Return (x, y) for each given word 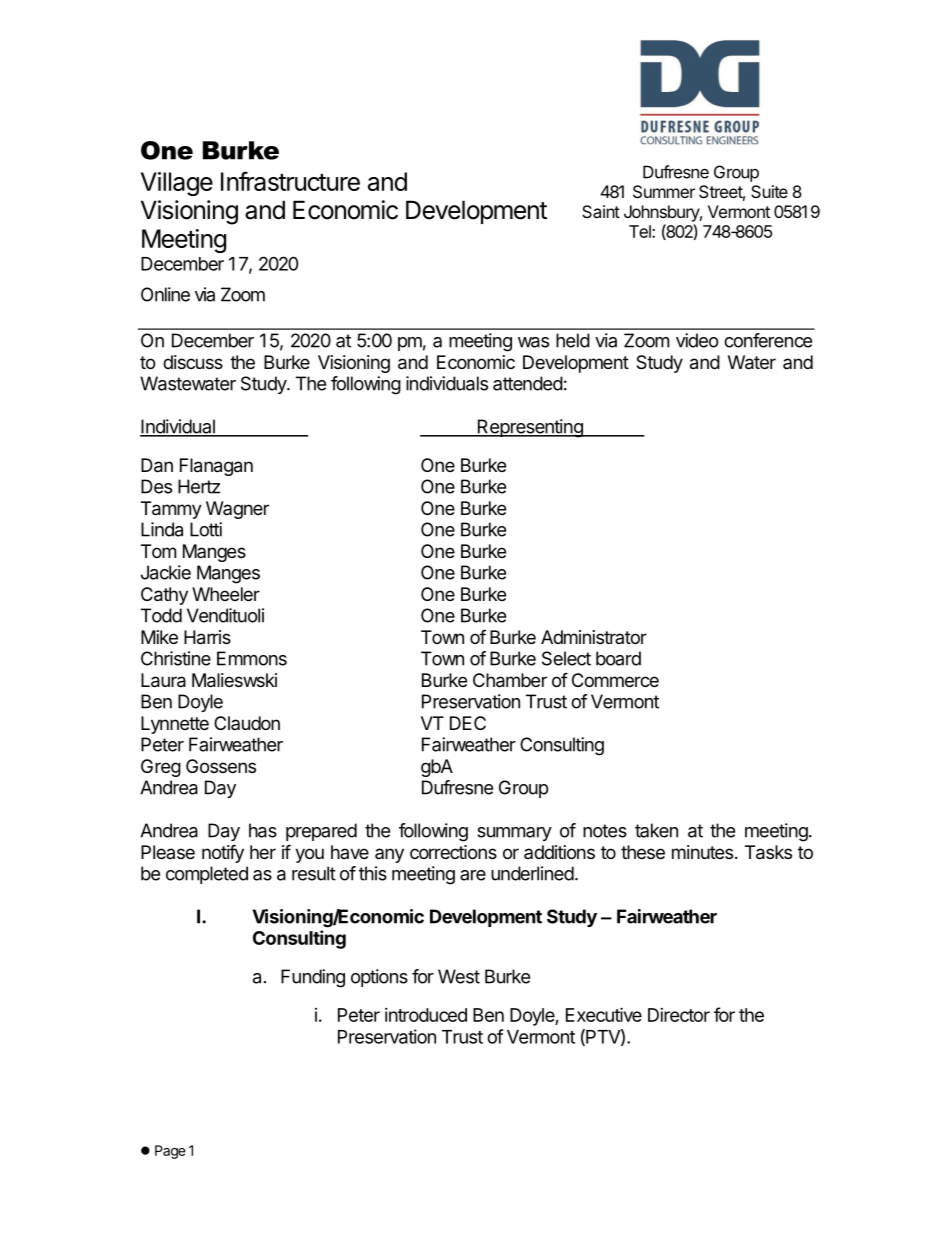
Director (679, 1015)
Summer (664, 191)
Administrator (594, 637)
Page (170, 1152)
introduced (426, 1015)
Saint (601, 211)
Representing (530, 428)
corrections (453, 852)
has (263, 830)
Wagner (237, 510)
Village (177, 184)
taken (656, 830)
